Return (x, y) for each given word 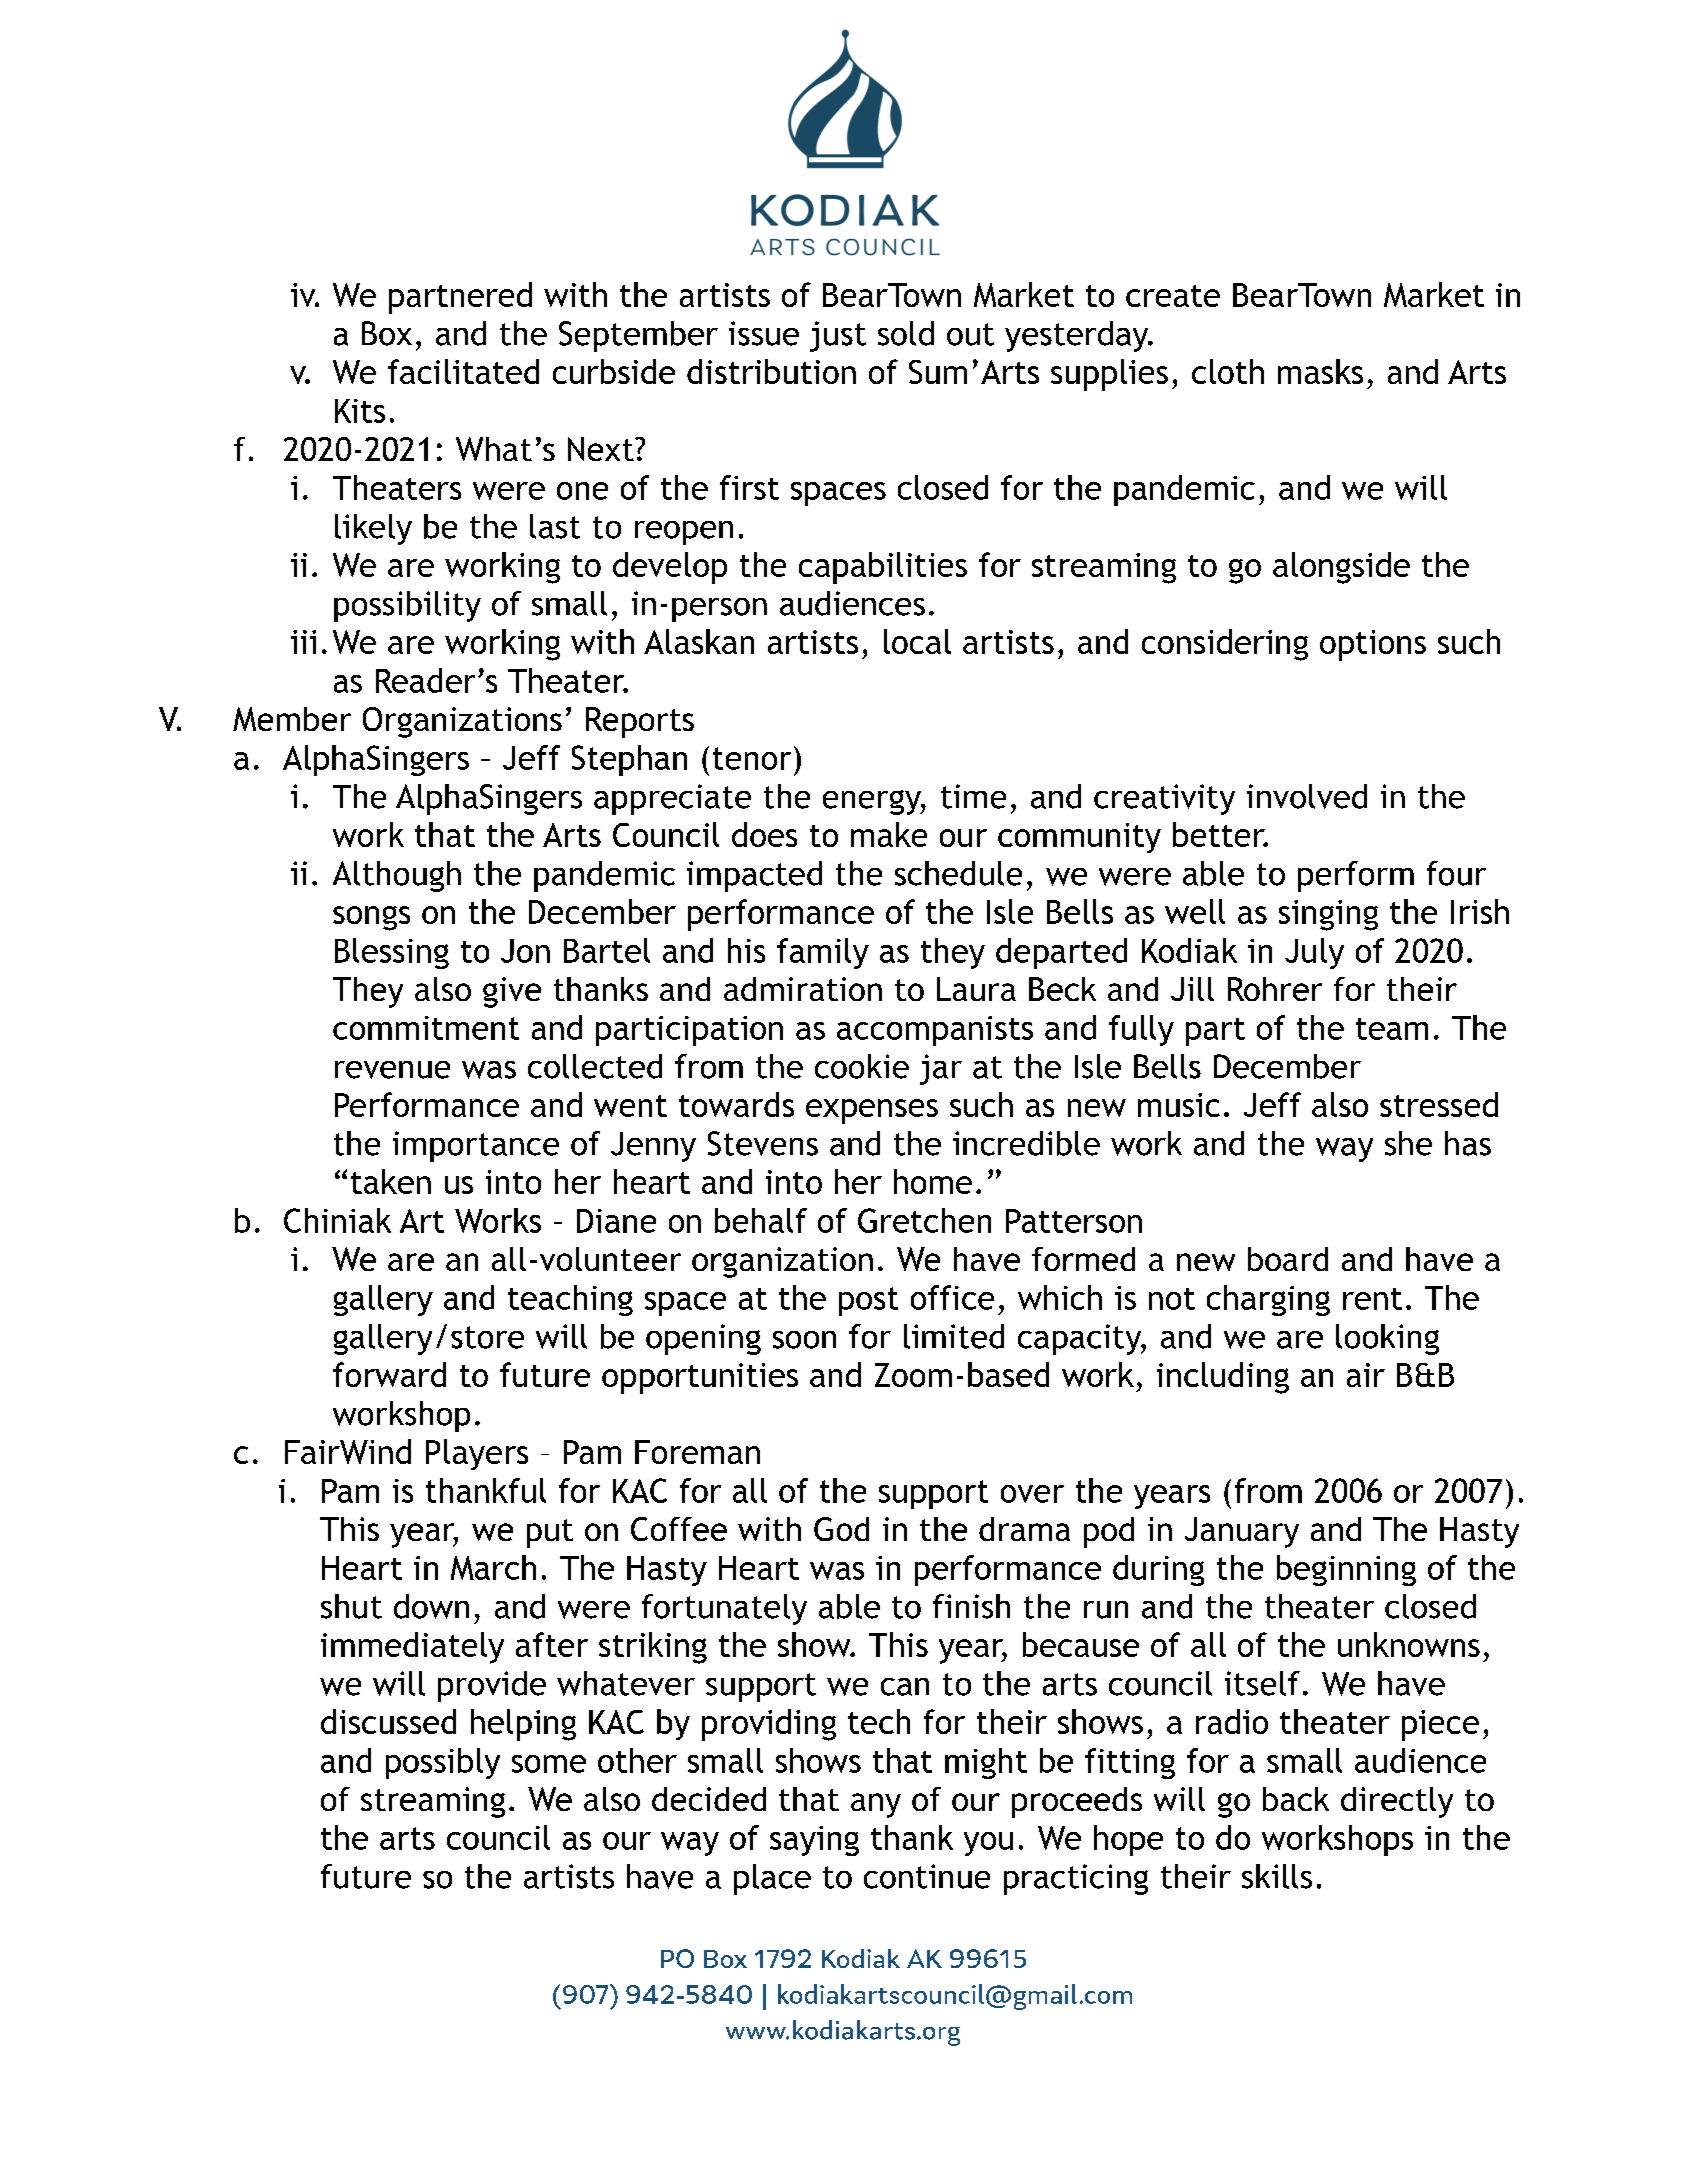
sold (906, 333)
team (1392, 1029)
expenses (872, 1111)
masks (1320, 371)
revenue (392, 1070)
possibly (443, 1763)
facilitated (463, 371)
